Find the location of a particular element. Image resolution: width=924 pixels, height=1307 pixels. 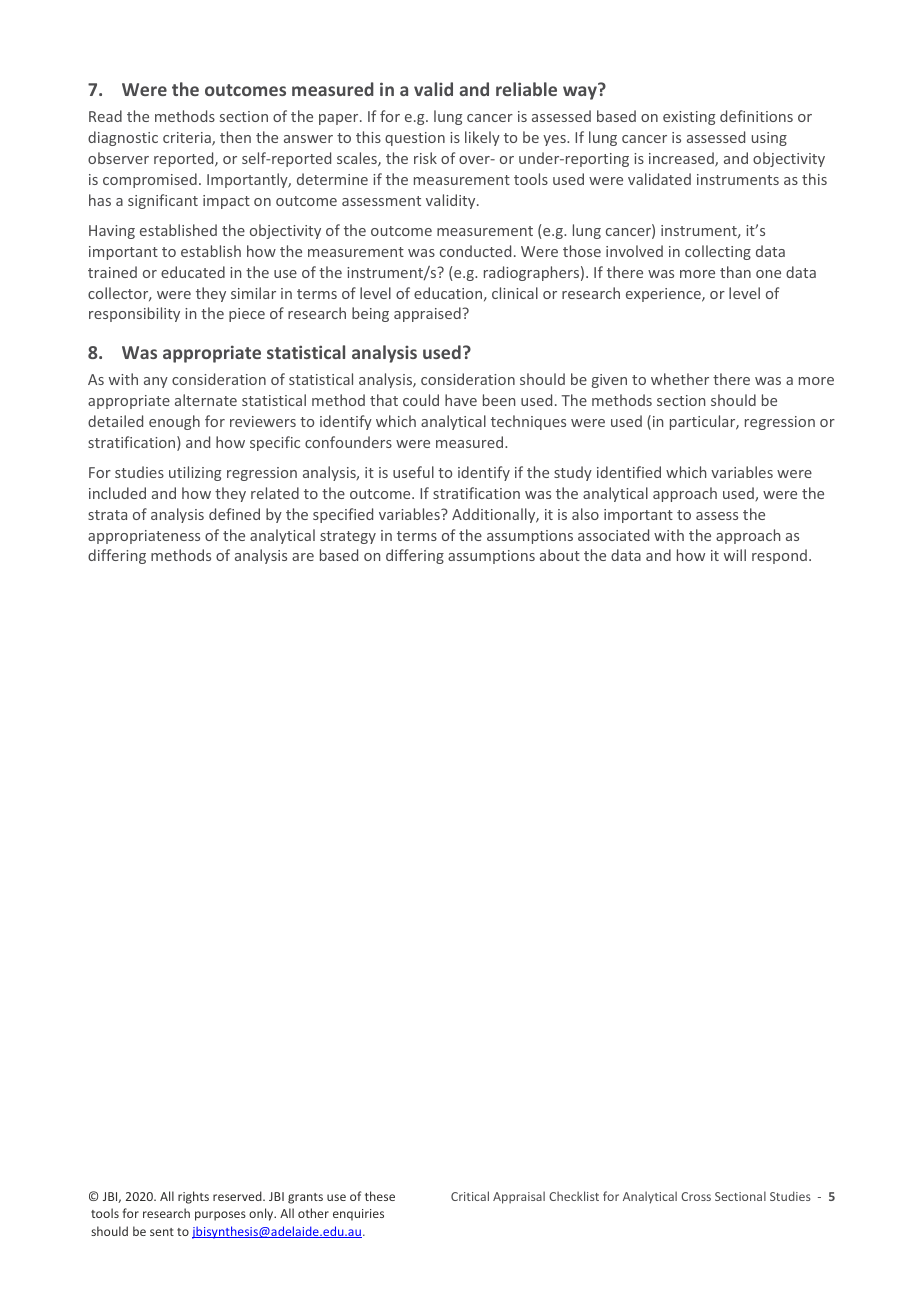

Cross is located at coordinates (696, 1196).
